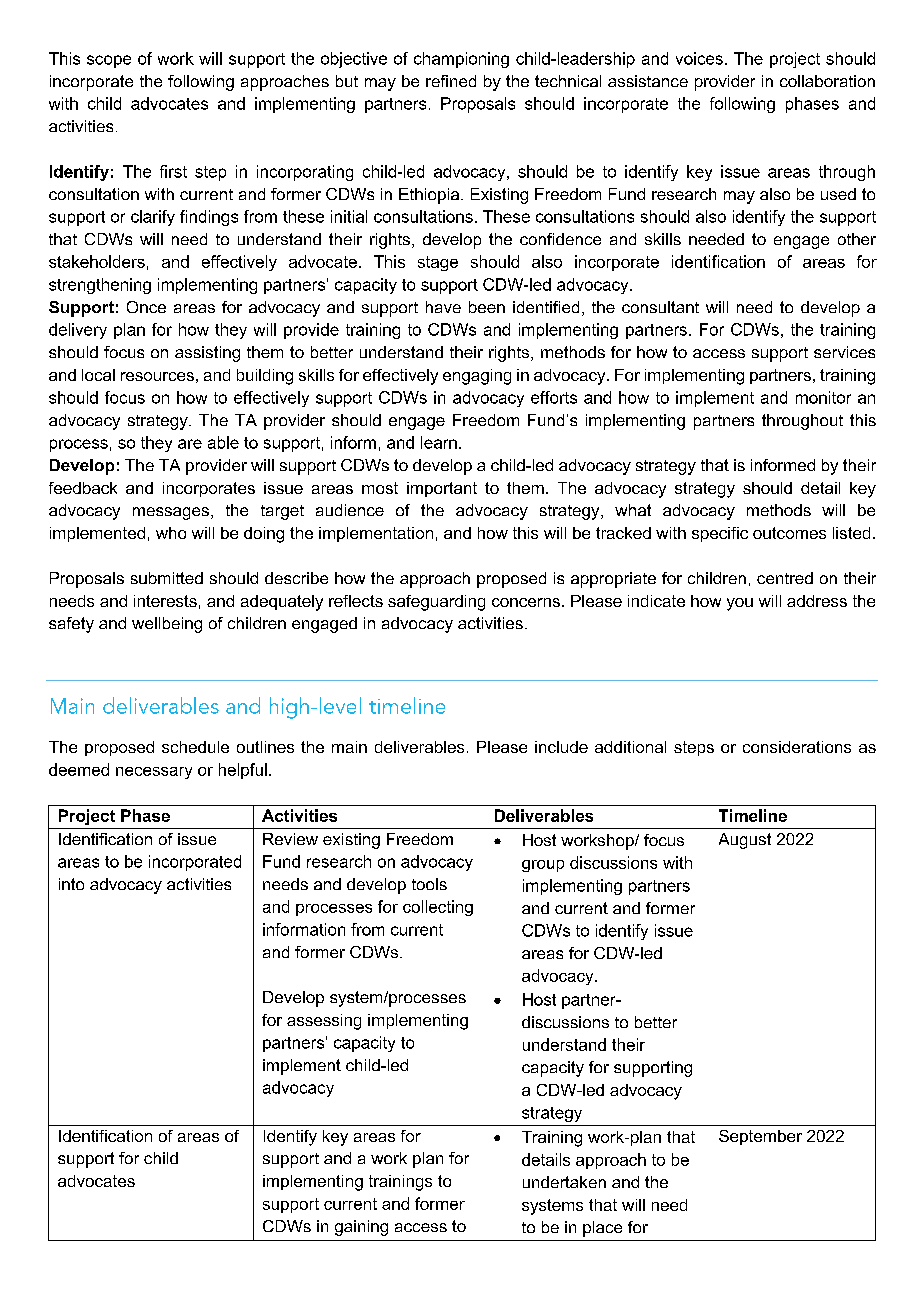 This page has height=1308, width=924. I want to click on necessary, so click(154, 773).
